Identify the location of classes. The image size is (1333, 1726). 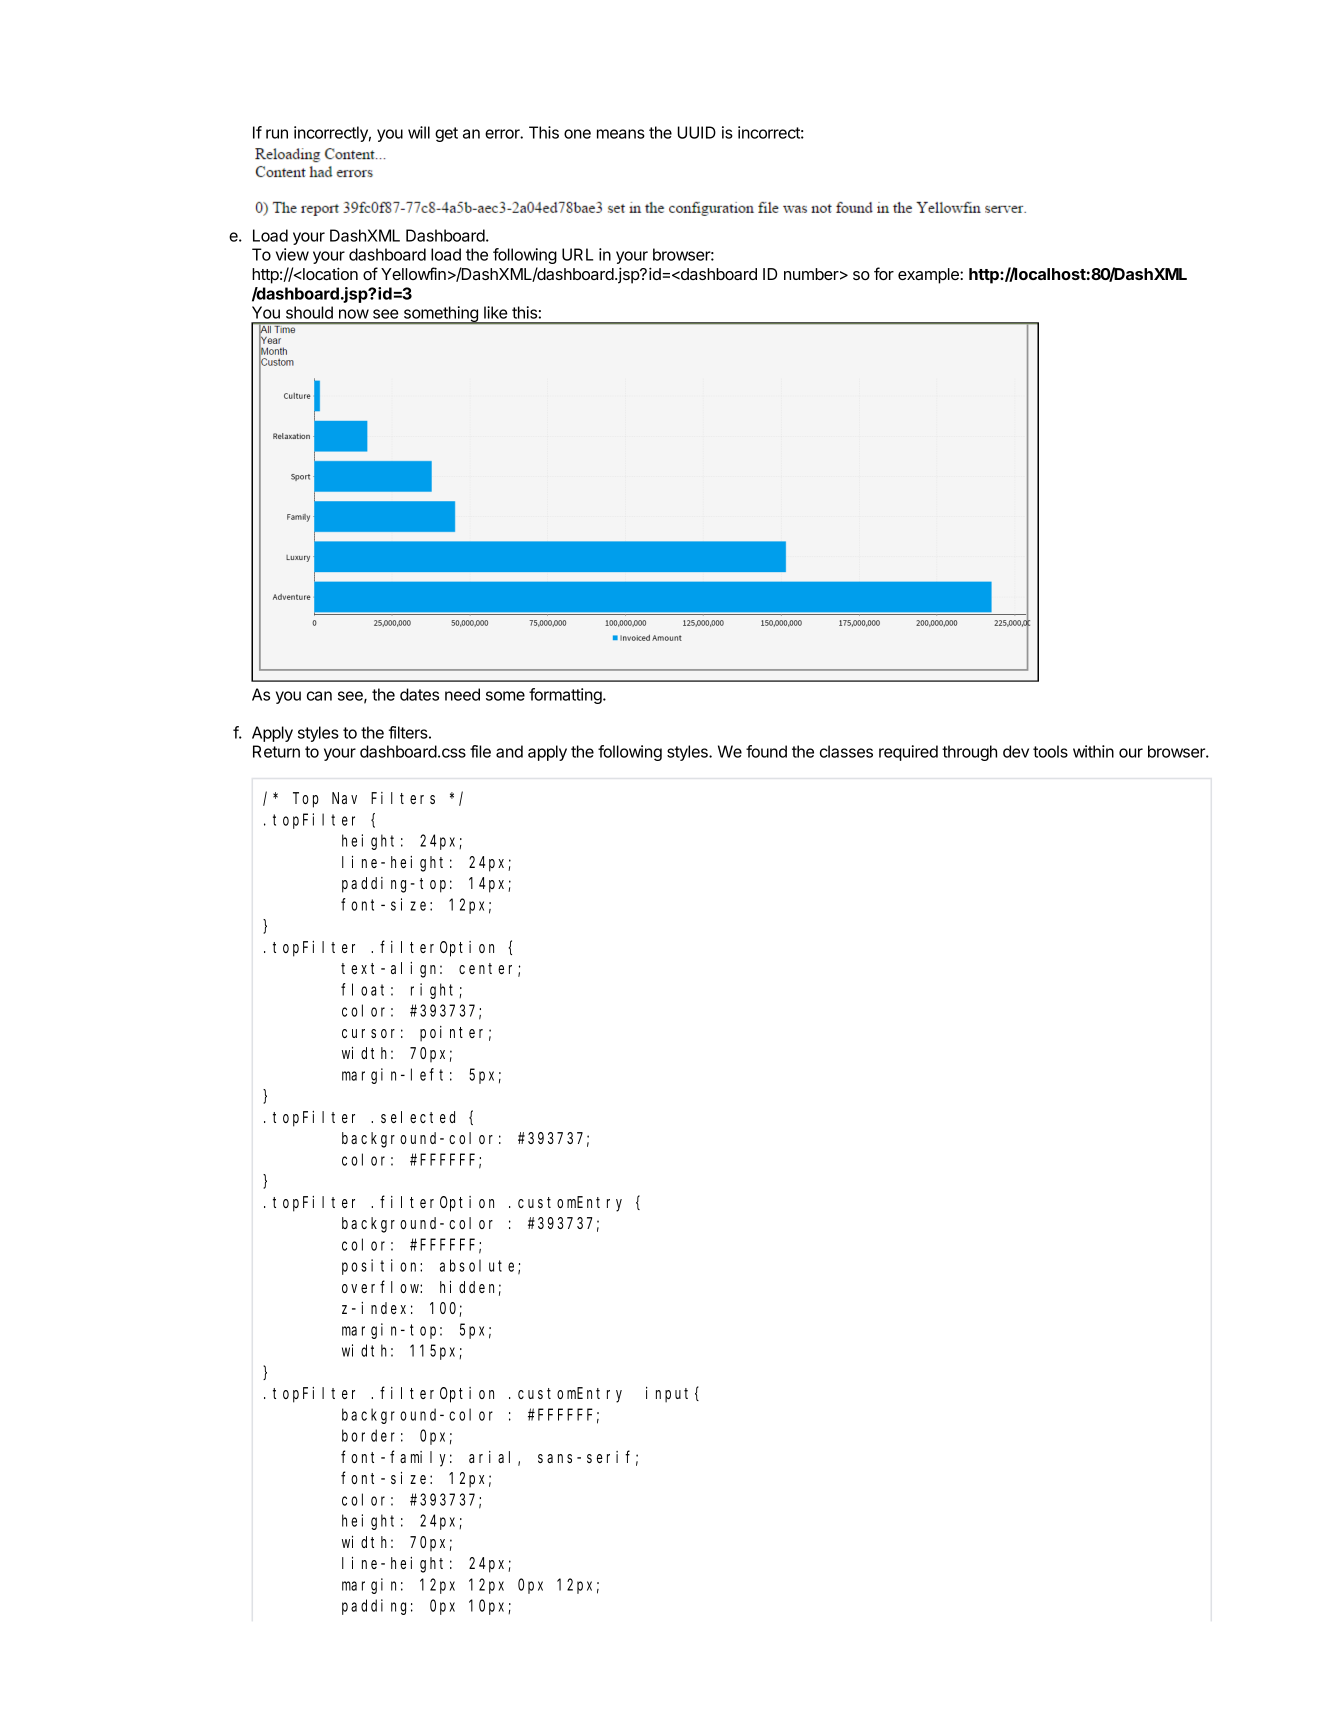
(846, 751).
